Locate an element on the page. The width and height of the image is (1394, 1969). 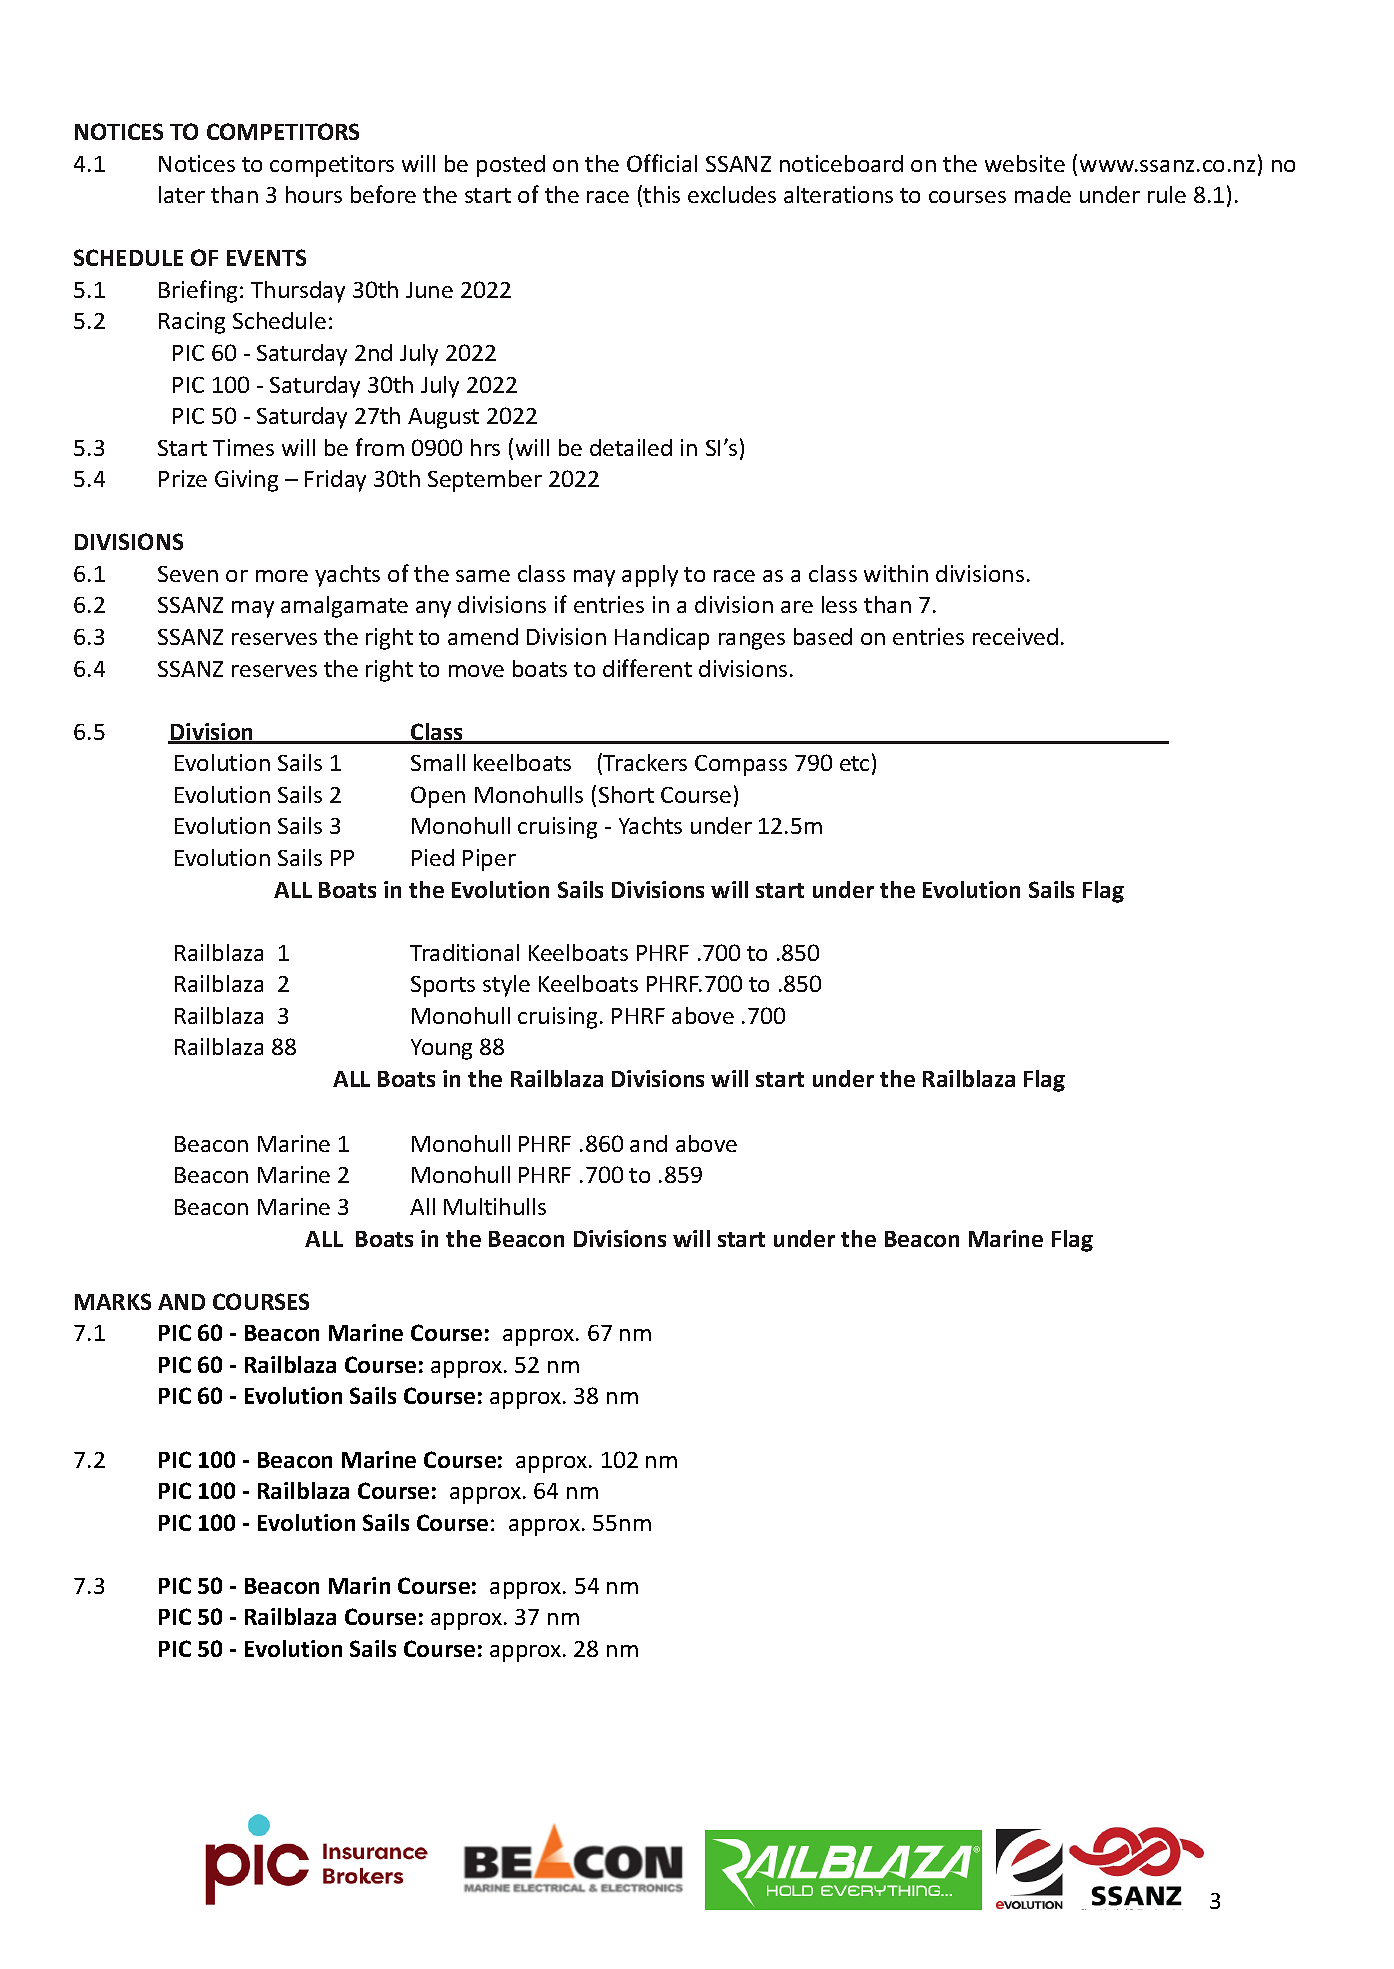
received is located at coordinates (1015, 636).
